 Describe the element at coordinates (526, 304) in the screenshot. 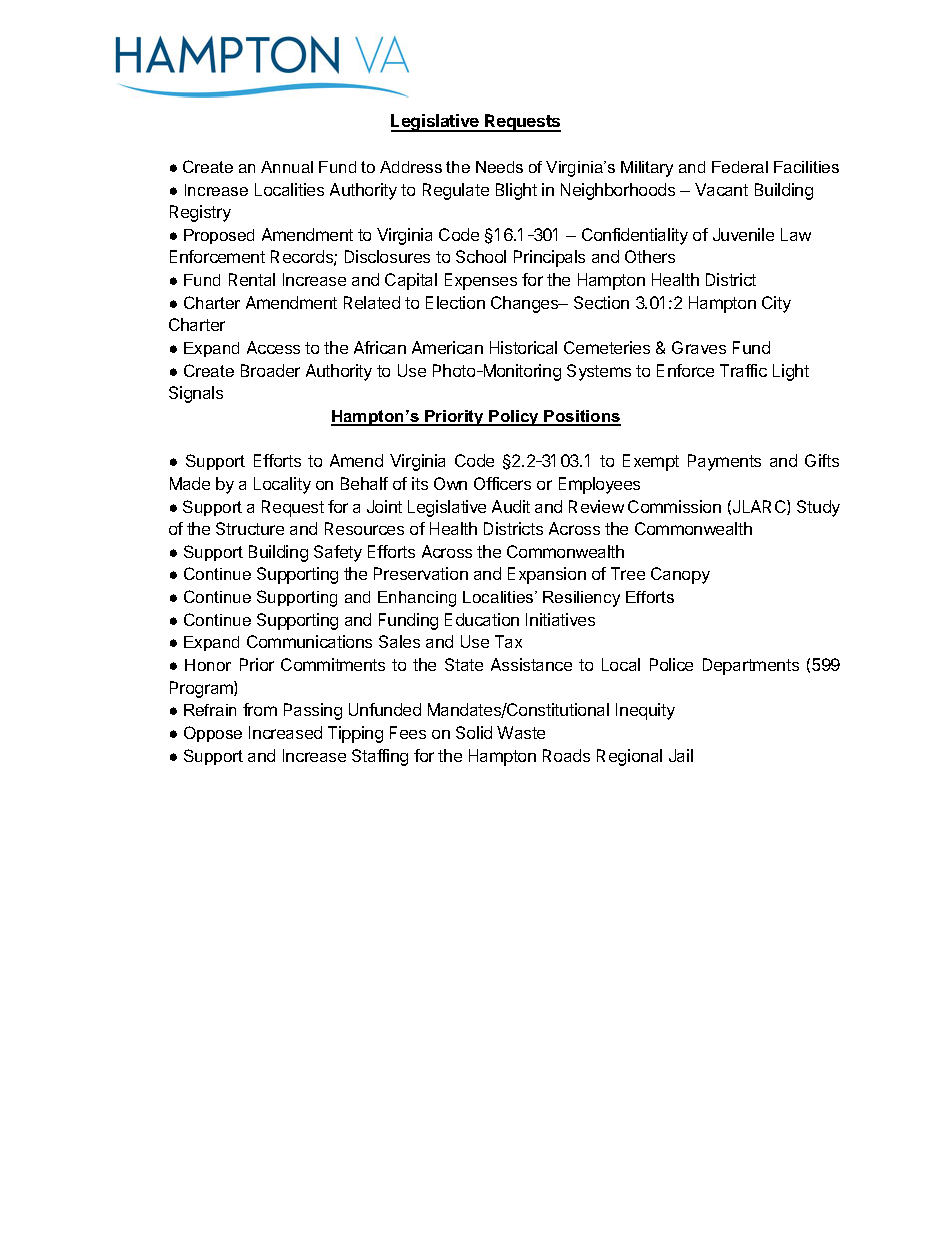

I see `Changes` at that location.
